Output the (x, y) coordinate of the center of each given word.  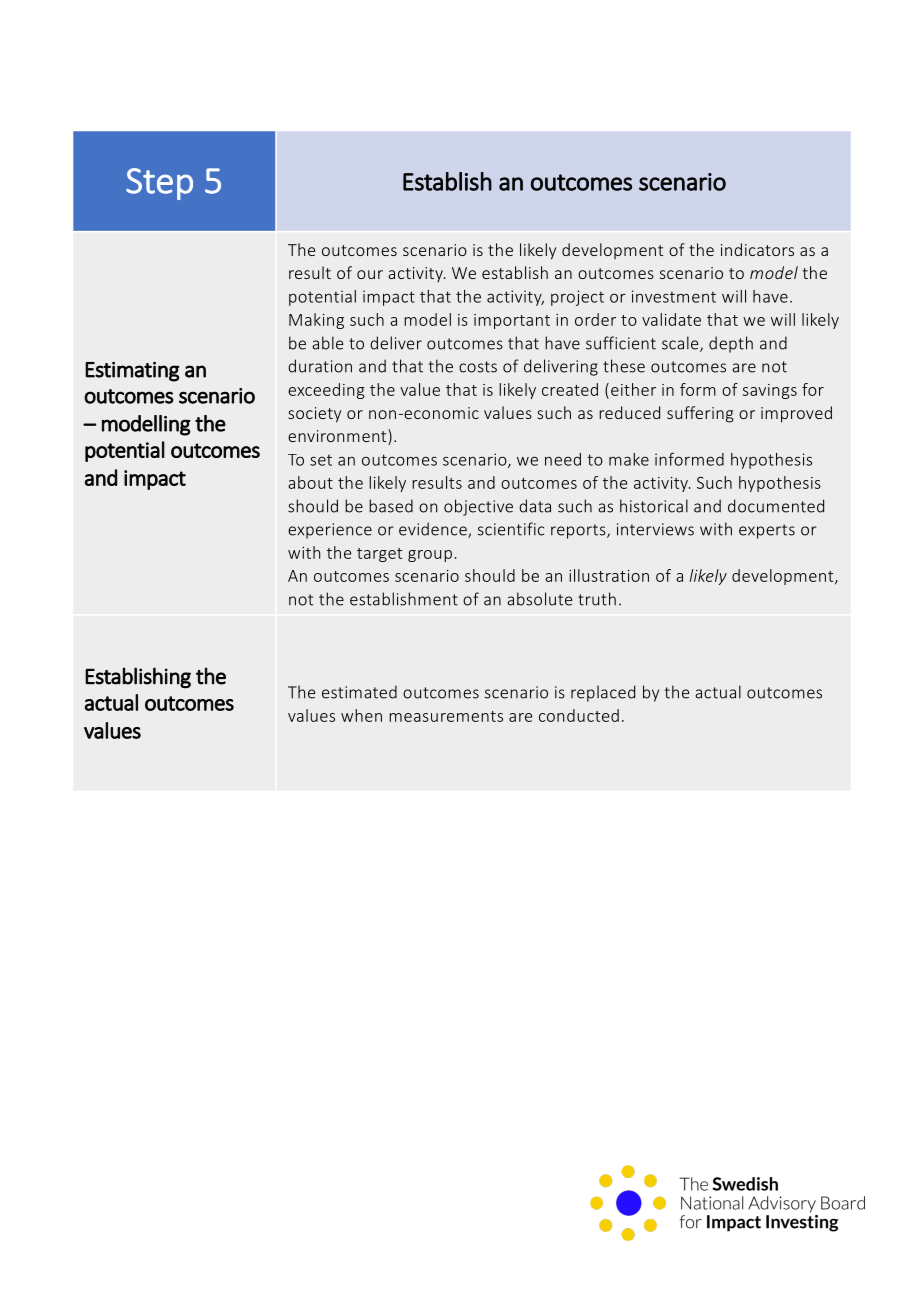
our (370, 274)
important (512, 321)
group (430, 556)
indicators (757, 249)
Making (316, 321)
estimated (359, 692)
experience (330, 531)
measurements (446, 716)
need (563, 459)
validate (671, 319)
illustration (609, 575)
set (321, 460)
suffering (700, 414)
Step (159, 184)
